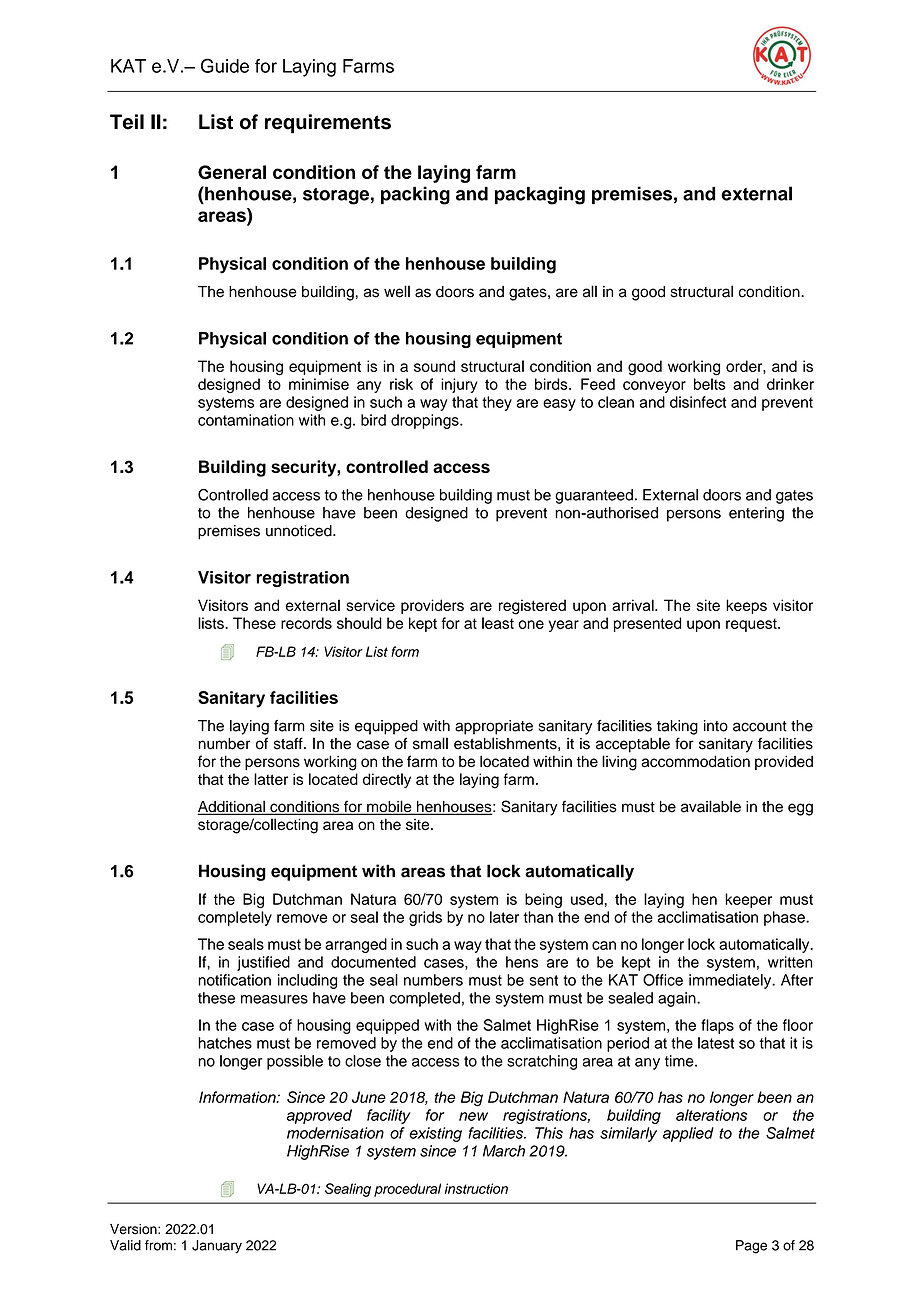 The height and width of the image is (1308, 924). What do you see at coordinates (389, 807) in the image?
I see `mobile` at bounding box center [389, 807].
